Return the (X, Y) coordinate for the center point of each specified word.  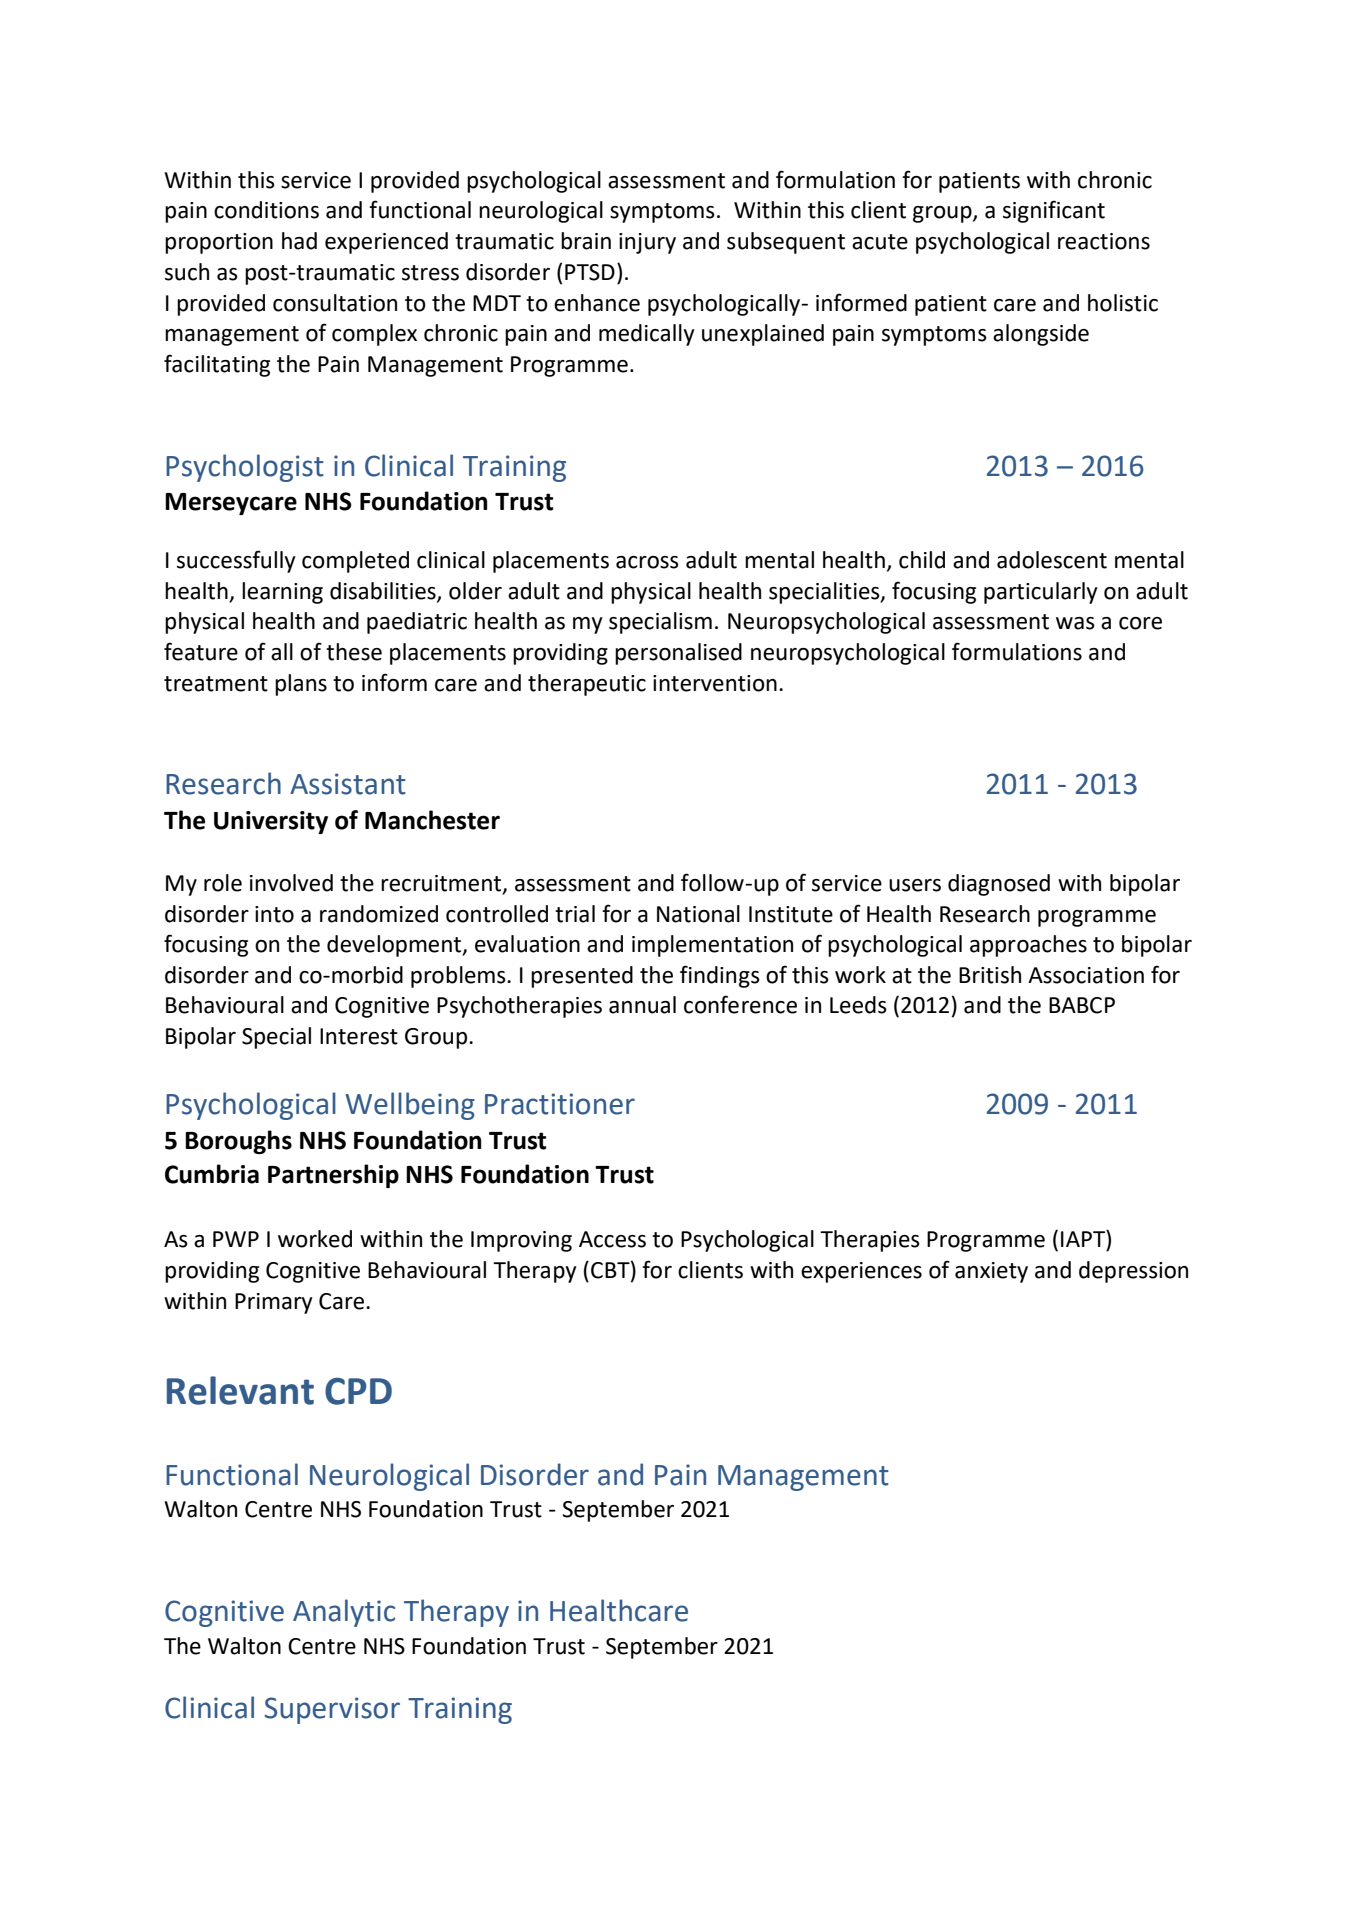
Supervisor (332, 1710)
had (299, 241)
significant (1054, 211)
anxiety (991, 1272)
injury (647, 243)
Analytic (344, 1613)
